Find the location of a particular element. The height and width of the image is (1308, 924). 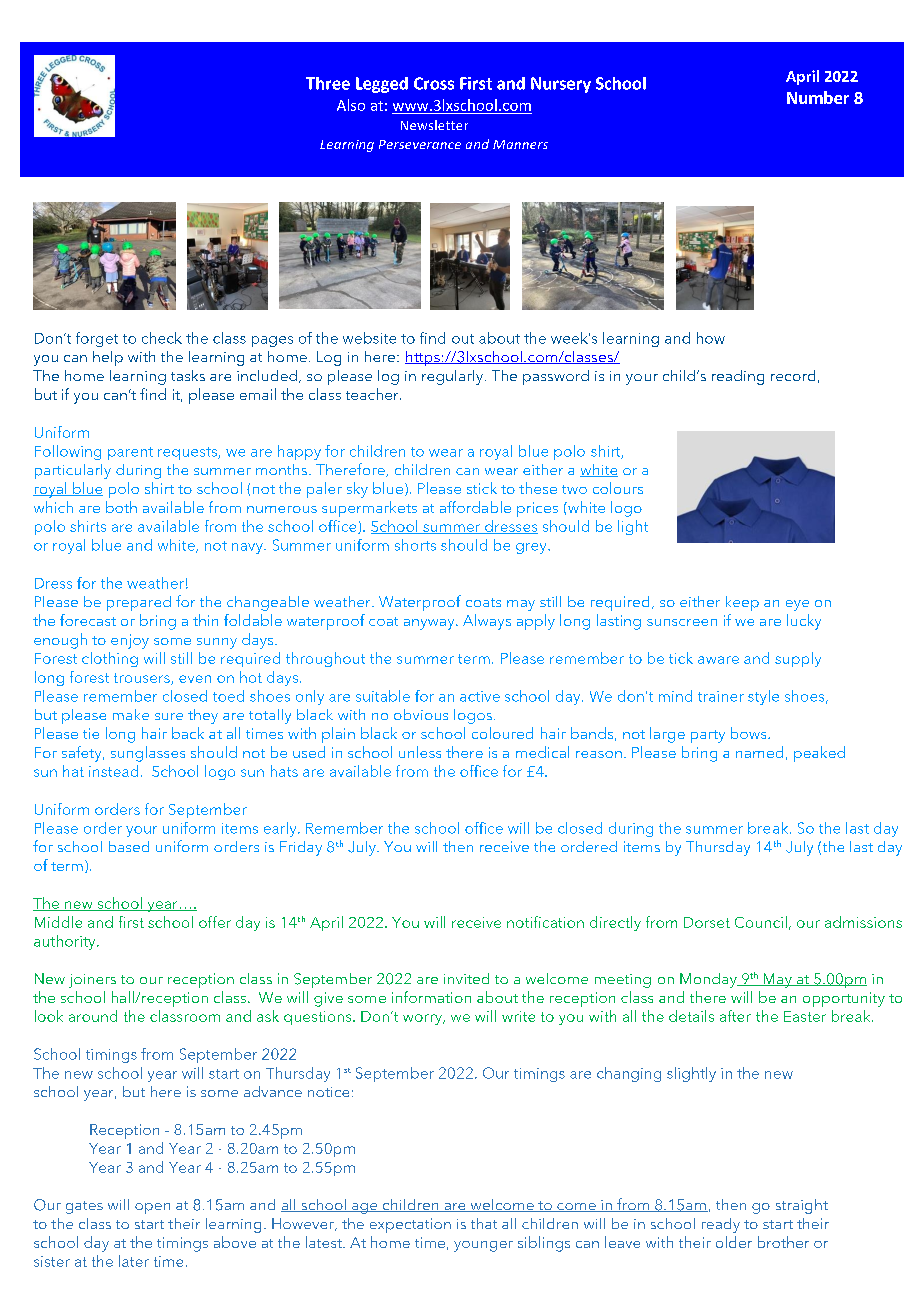

unless is located at coordinates (420, 752).
